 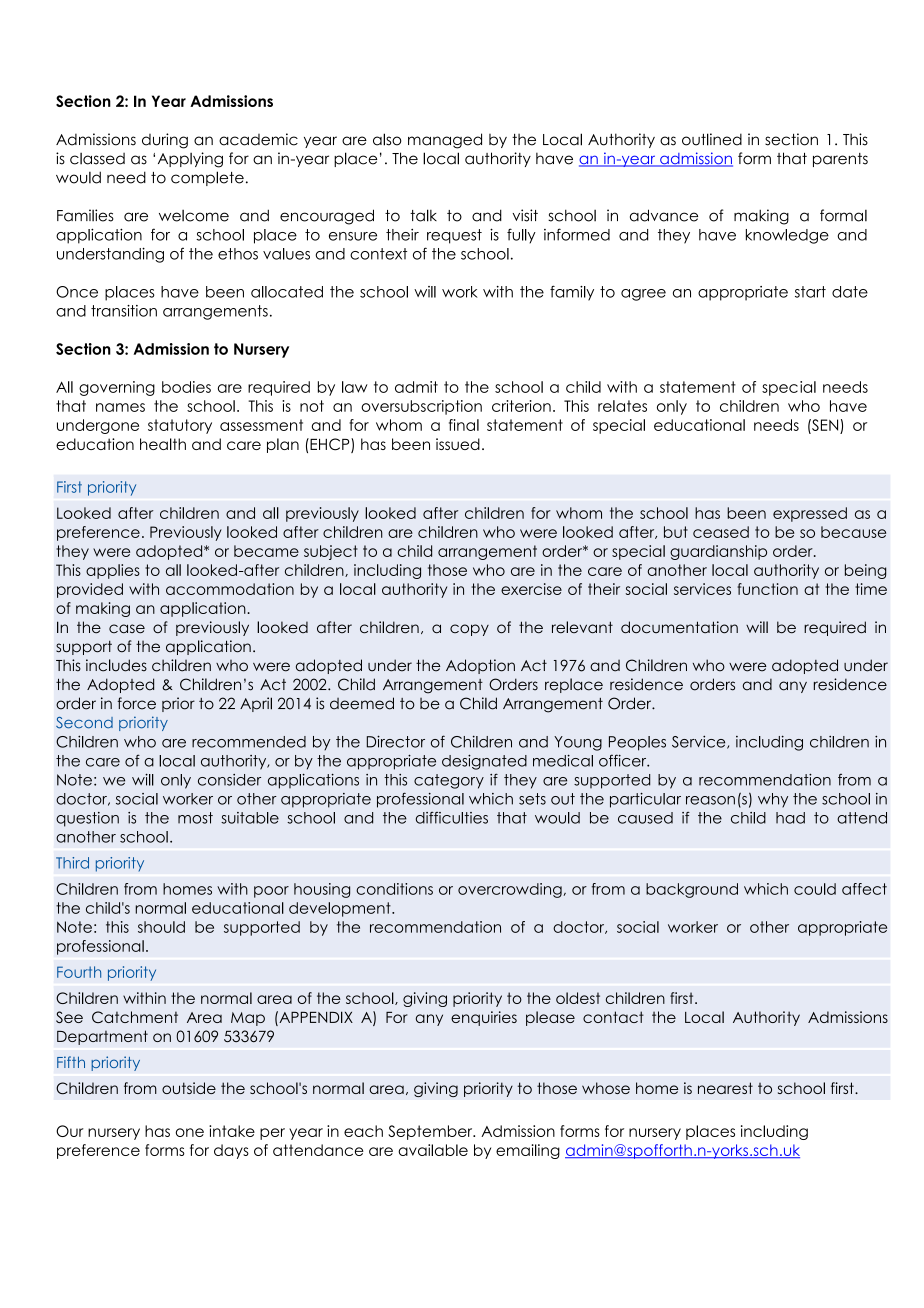 I want to click on parents, so click(x=840, y=160).
